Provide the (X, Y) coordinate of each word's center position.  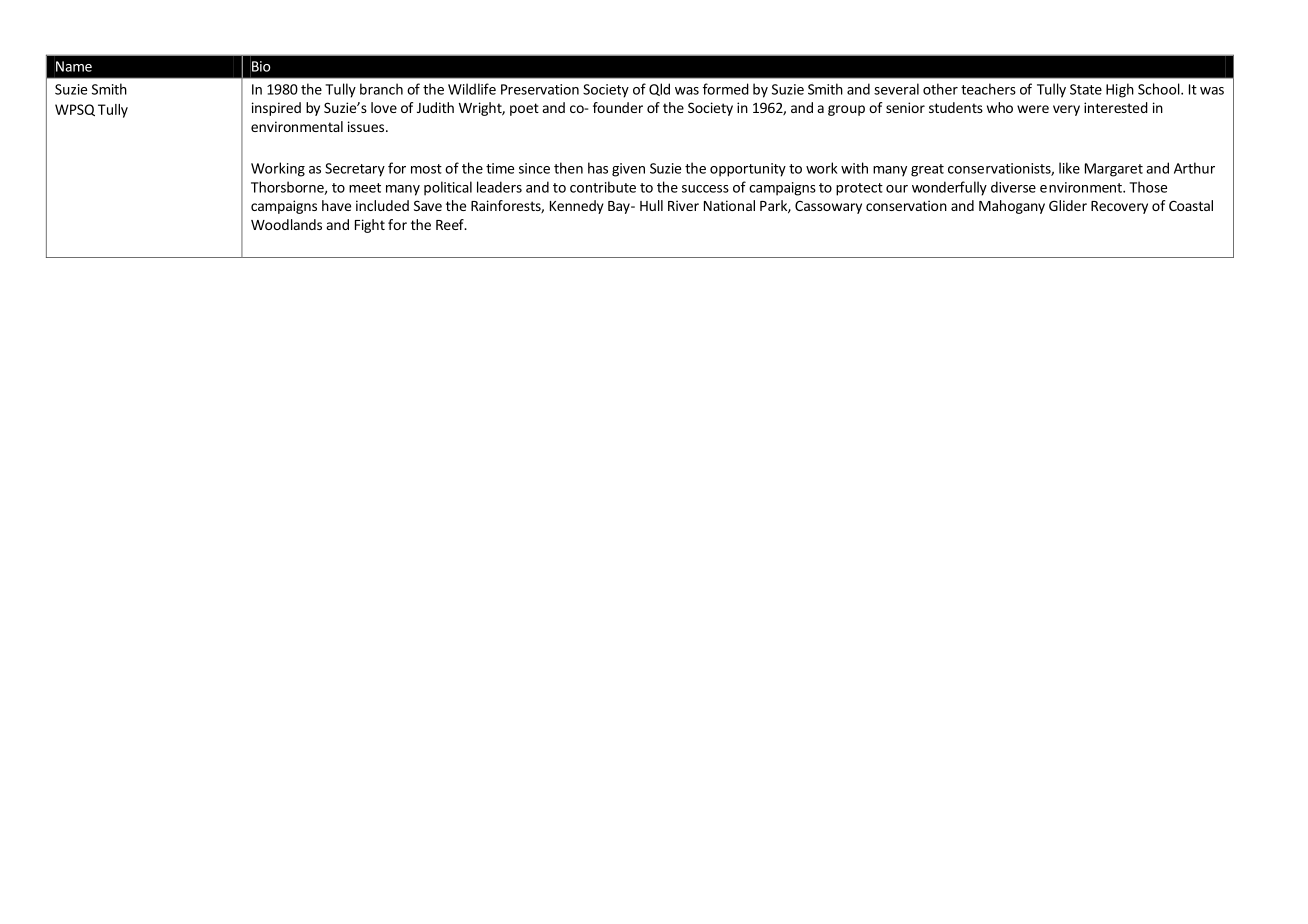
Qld (659, 89)
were (1033, 109)
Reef (451, 224)
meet (365, 188)
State (1086, 89)
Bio (260, 66)
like (1069, 168)
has (598, 168)
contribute (603, 187)
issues (367, 126)
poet (524, 109)
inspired (276, 109)
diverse (1013, 187)
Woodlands (286, 224)
